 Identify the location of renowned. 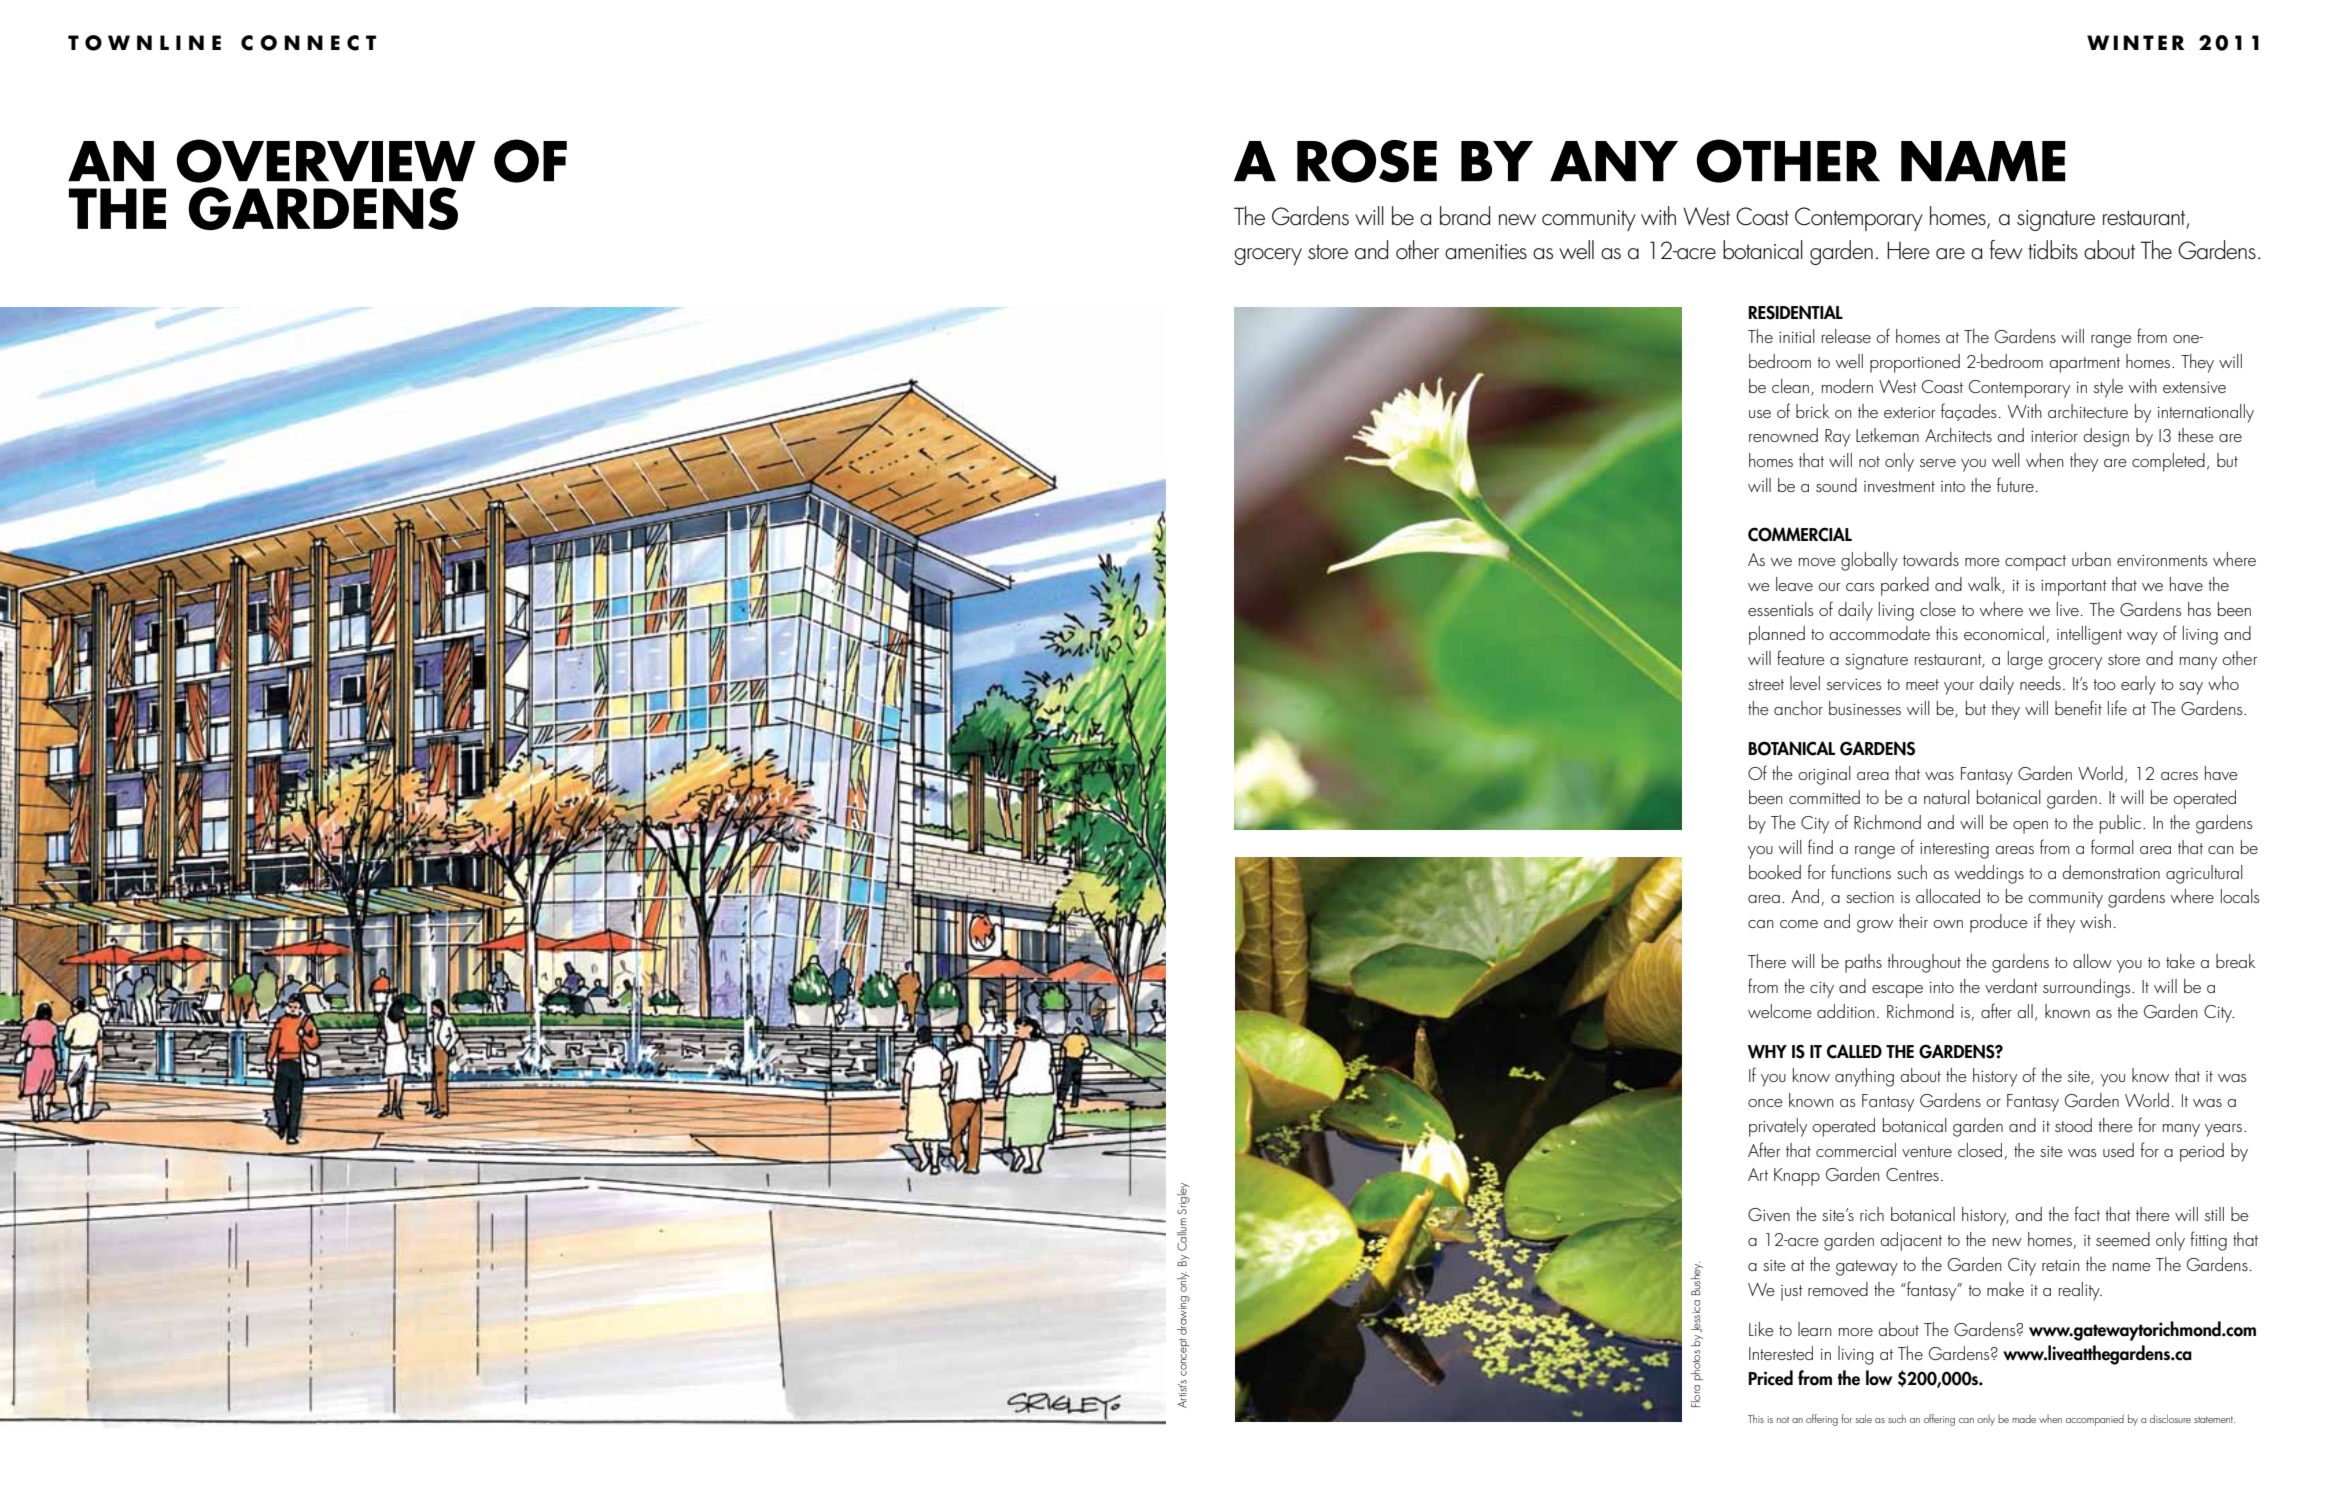
(1783, 435).
